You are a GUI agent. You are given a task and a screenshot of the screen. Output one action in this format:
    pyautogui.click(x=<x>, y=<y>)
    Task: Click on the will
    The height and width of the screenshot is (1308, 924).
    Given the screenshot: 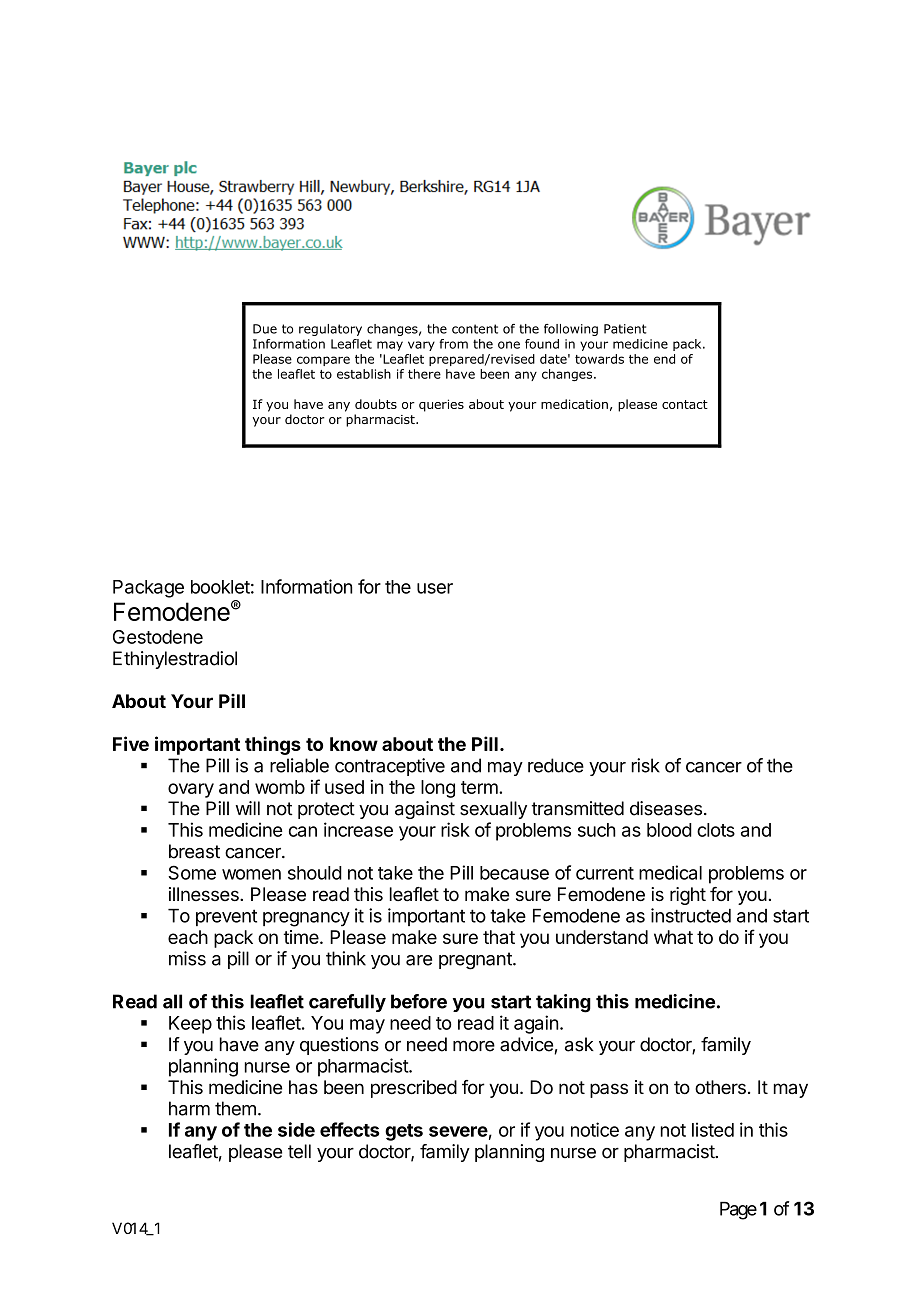 What is the action you would take?
    pyautogui.click(x=247, y=808)
